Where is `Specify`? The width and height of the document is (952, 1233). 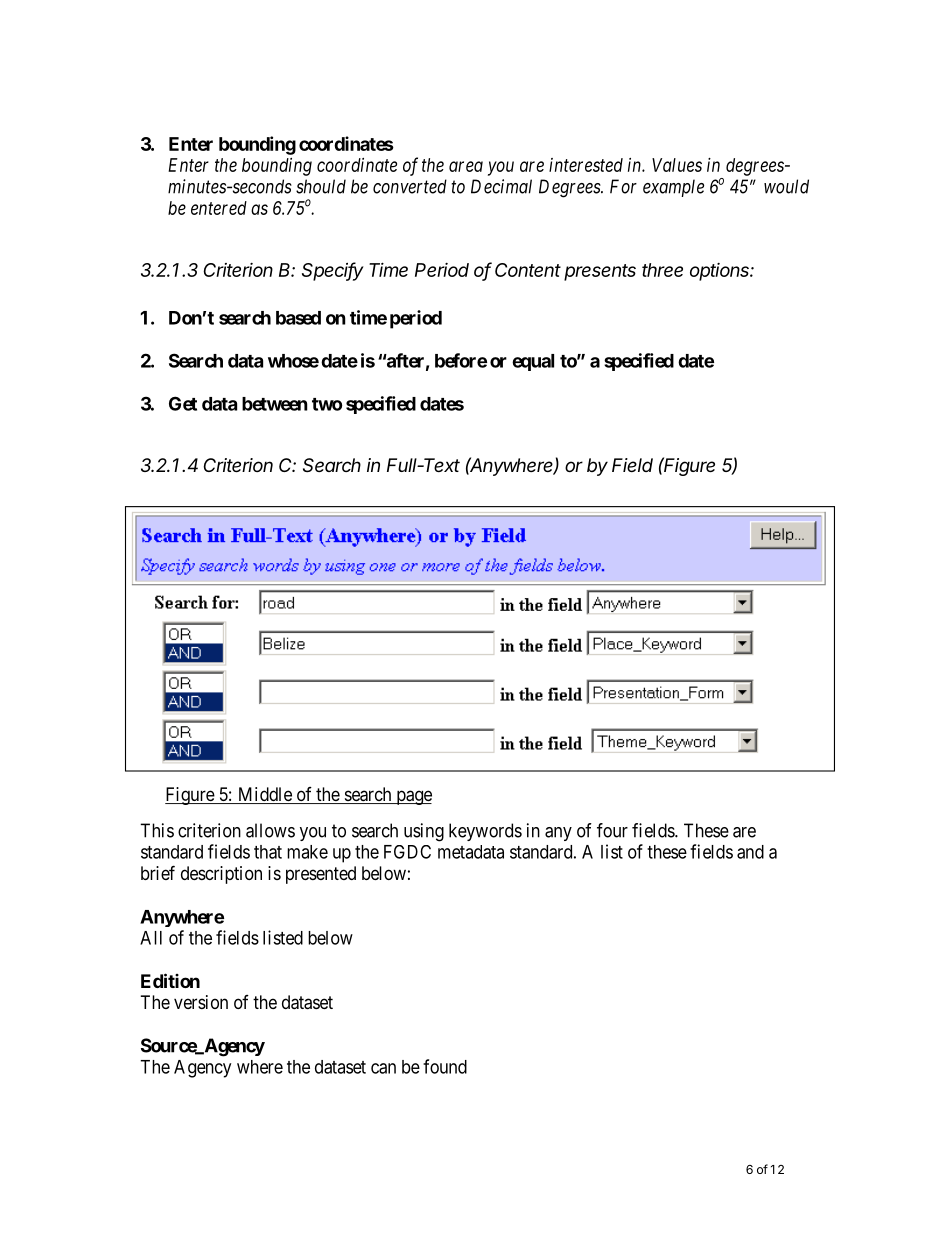 Specify is located at coordinates (333, 271).
